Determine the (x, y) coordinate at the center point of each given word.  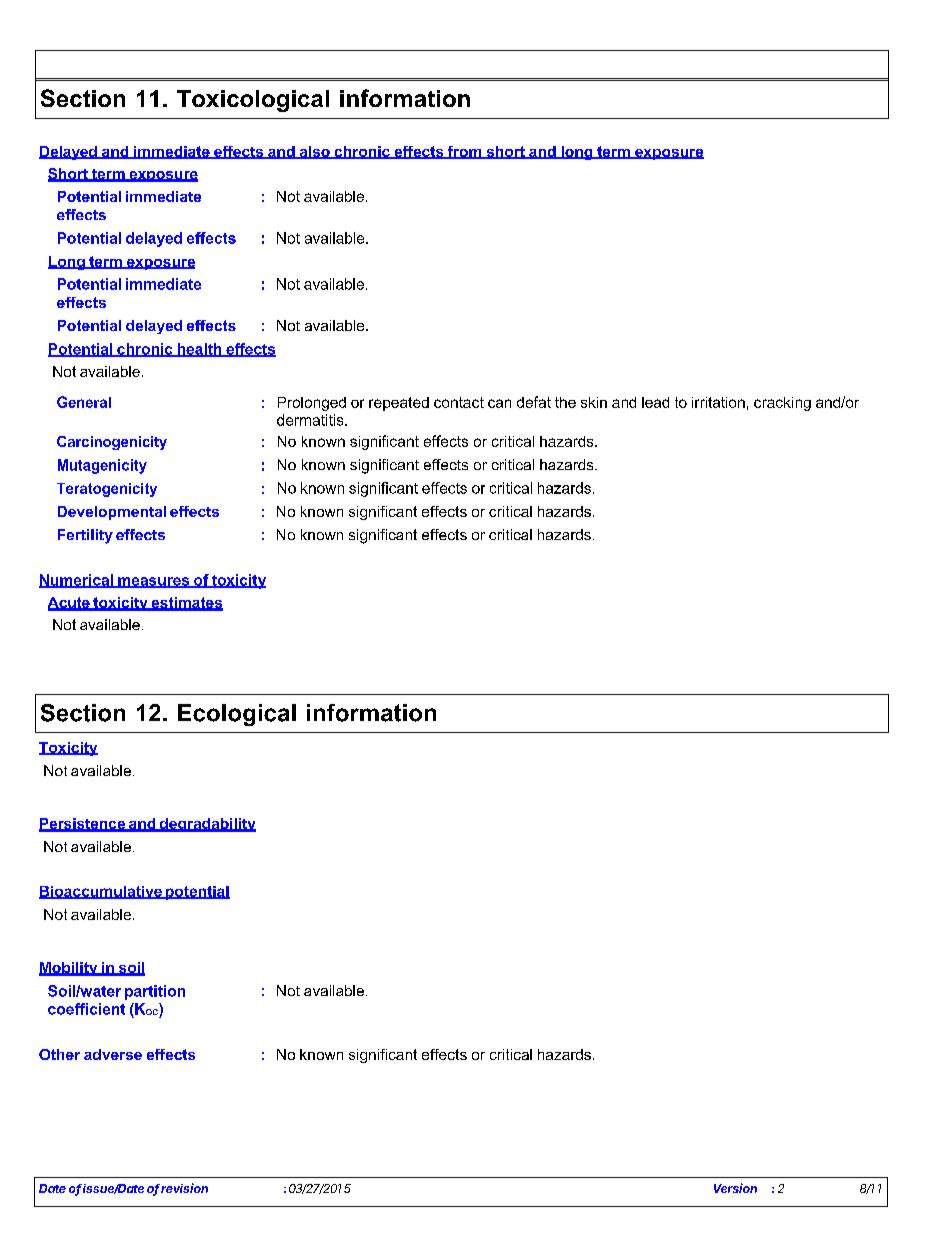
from (465, 152)
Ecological (237, 715)
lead (655, 402)
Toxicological (253, 101)
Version (735, 1188)
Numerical (77, 581)
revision (184, 1188)
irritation (718, 402)
